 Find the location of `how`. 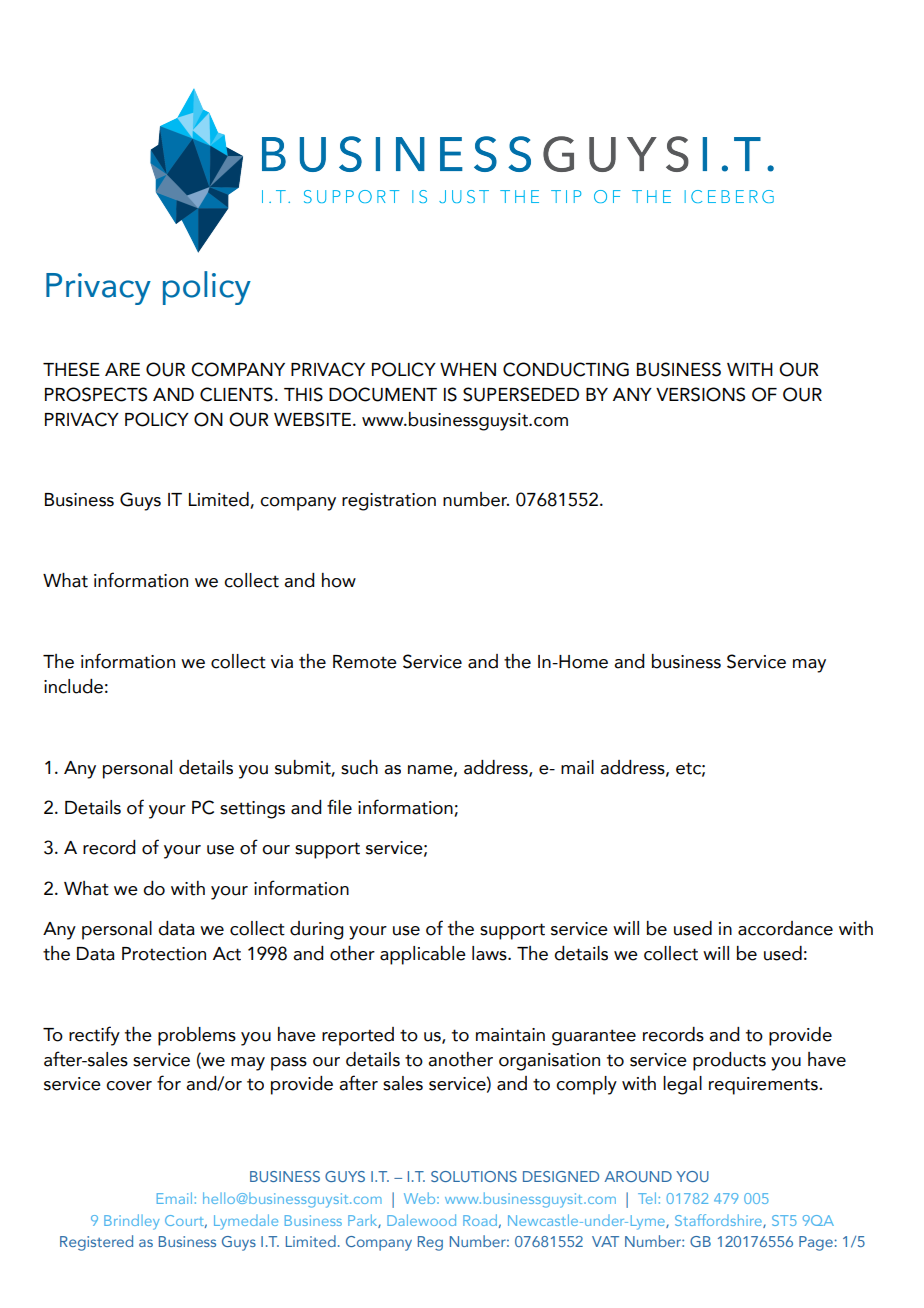

how is located at coordinates (339, 580).
